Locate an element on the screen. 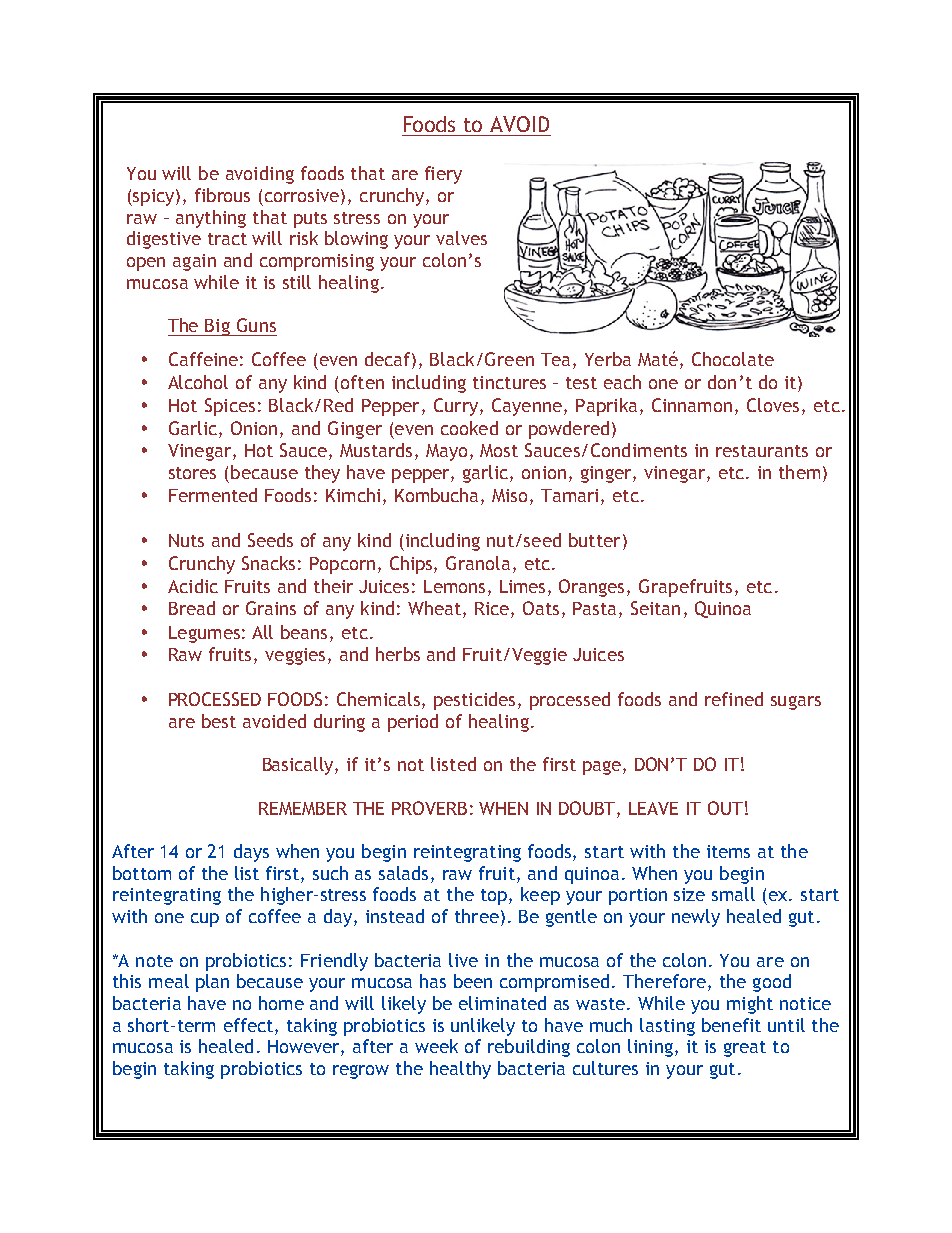  days is located at coordinates (251, 853).
